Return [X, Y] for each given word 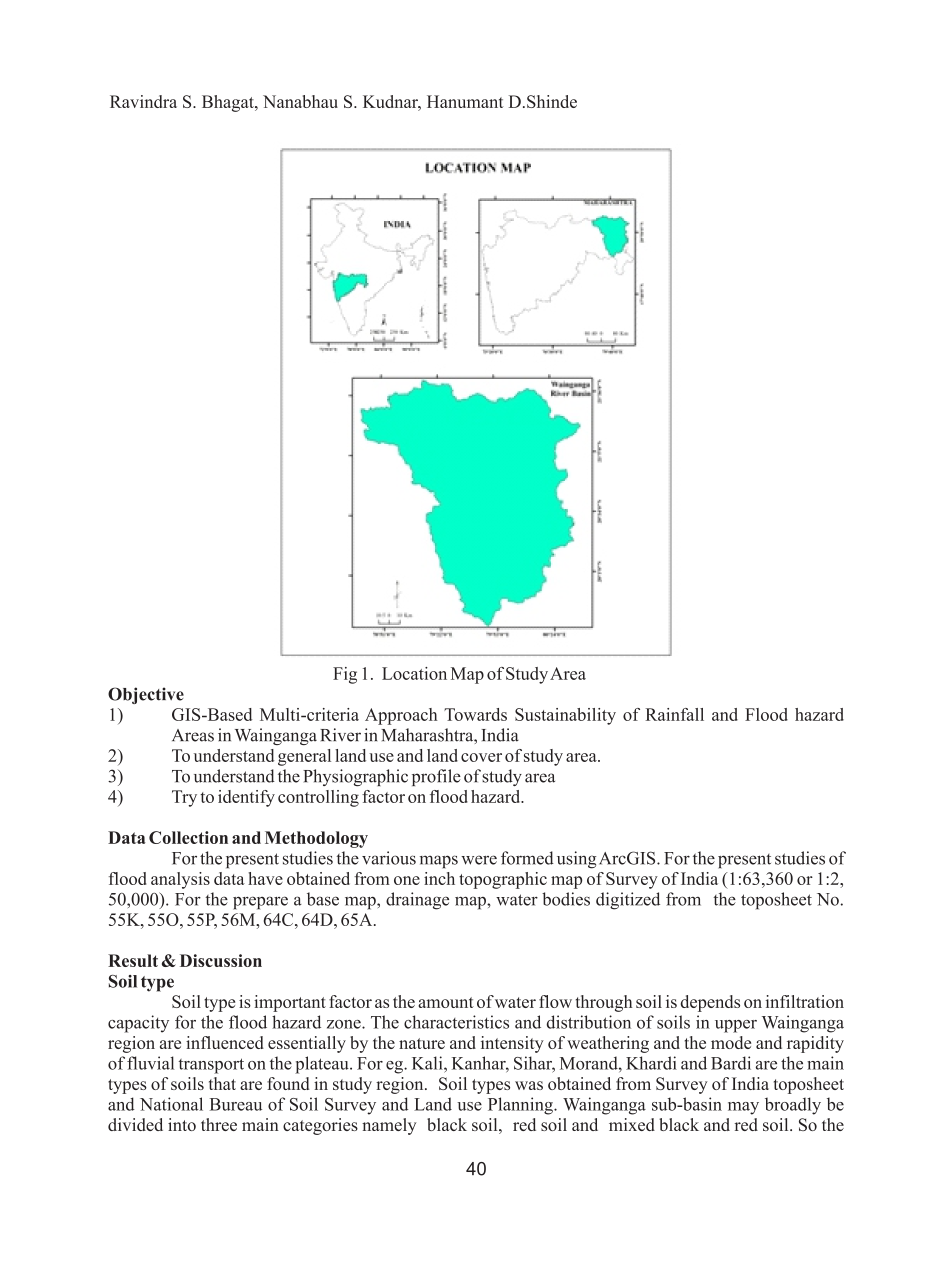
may [743, 1108]
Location [414, 673]
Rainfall [674, 714]
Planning [521, 1106]
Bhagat [229, 103]
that [222, 1083]
